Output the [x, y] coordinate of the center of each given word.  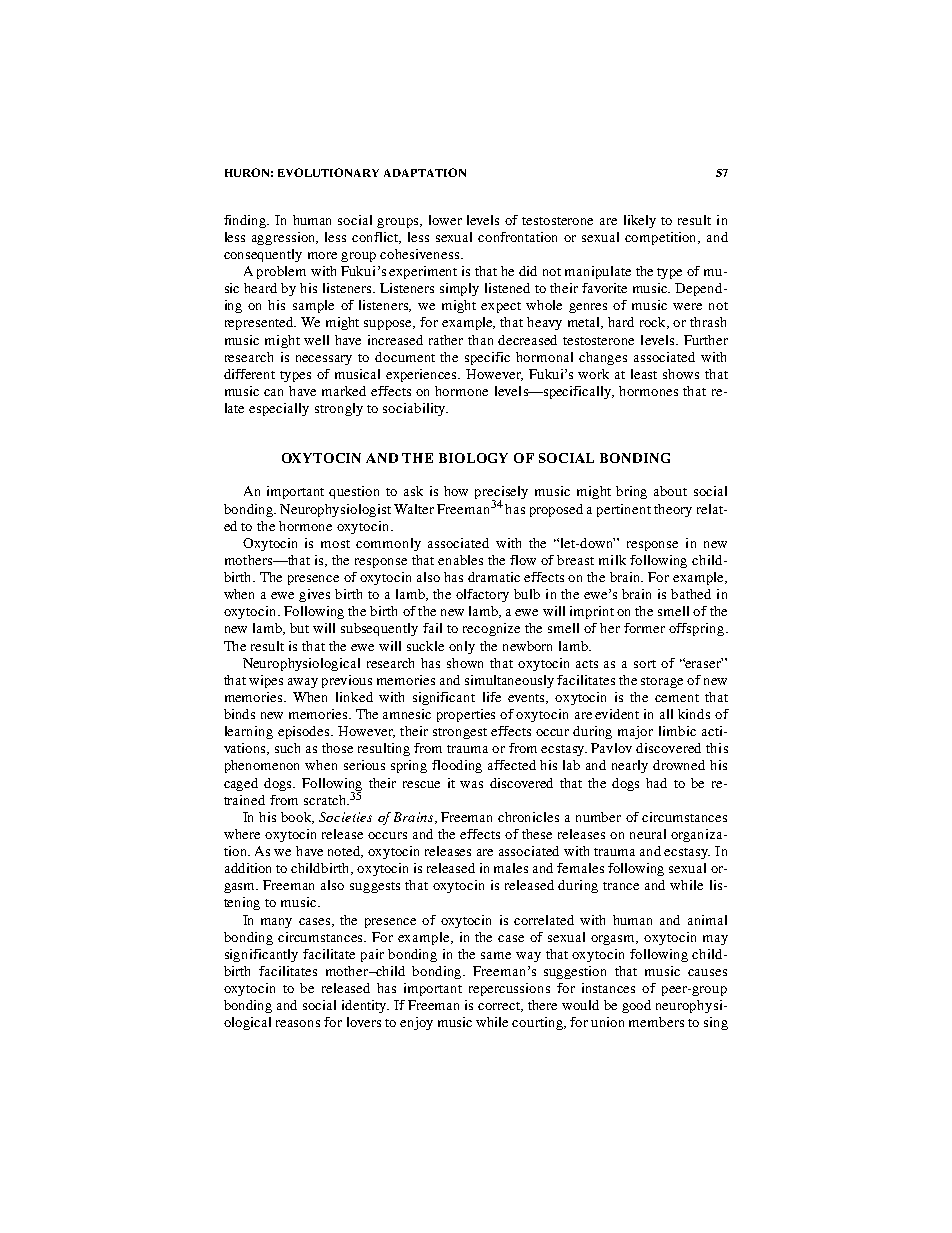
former [644, 628]
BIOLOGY [473, 458]
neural [648, 834]
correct [500, 1007]
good [636, 1006]
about [670, 491]
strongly [339, 409]
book [297, 818]
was [471, 784]
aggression [285, 238]
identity [365, 1006]
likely [640, 221]
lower [445, 220]
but [299, 628]
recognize [491, 629]
